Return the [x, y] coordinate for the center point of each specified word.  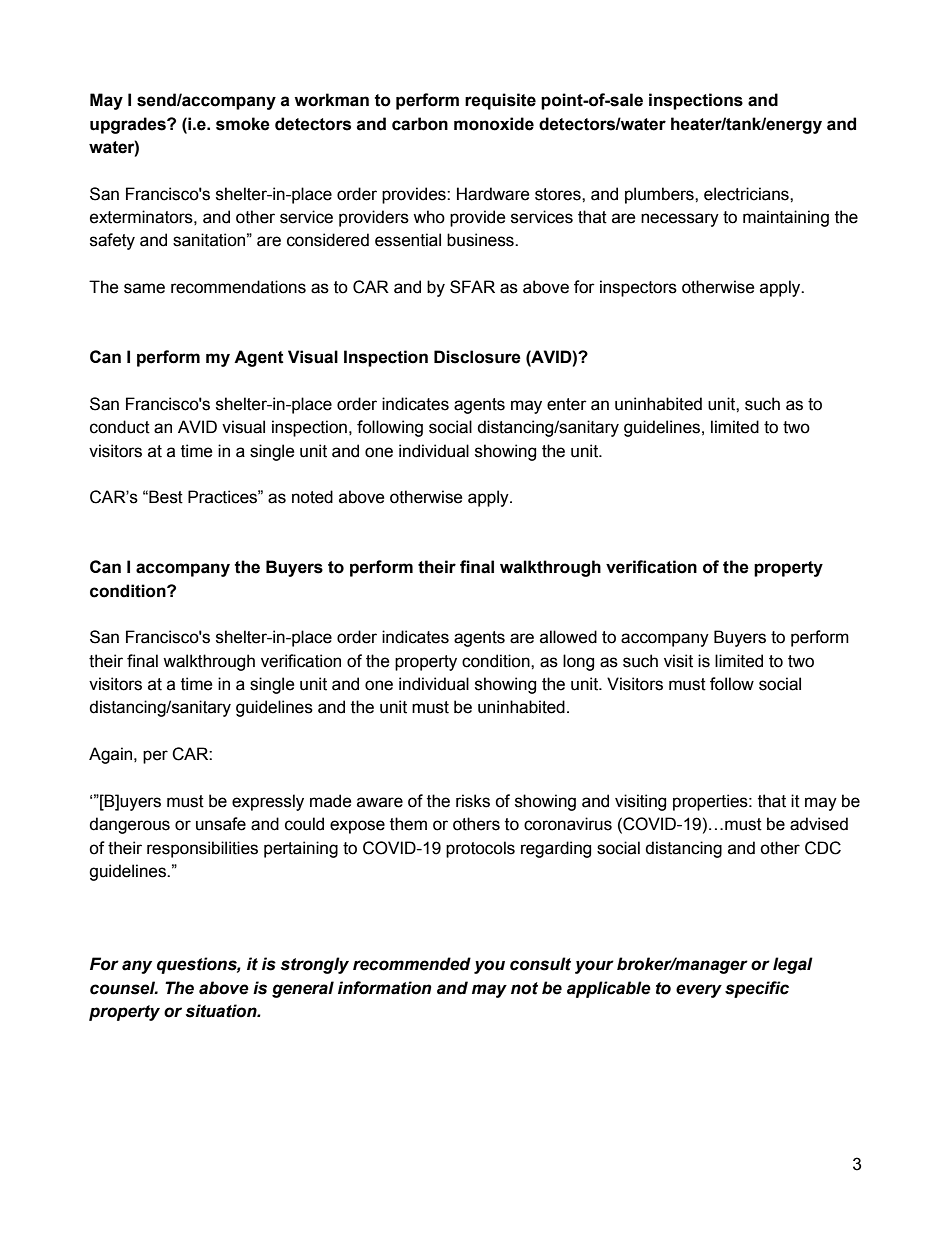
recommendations [238, 287]
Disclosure [477, 357]
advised [819, 824]
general [303, 989]
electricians [747, 194]
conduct [120, 427]
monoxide [494, 124]
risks [473, 801]
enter [567, 404]
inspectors [638, 288]
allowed [568, 637]
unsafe [221, 824]
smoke [243, 124]
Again [112, 755]
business [481, 240]
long [578, 662]
